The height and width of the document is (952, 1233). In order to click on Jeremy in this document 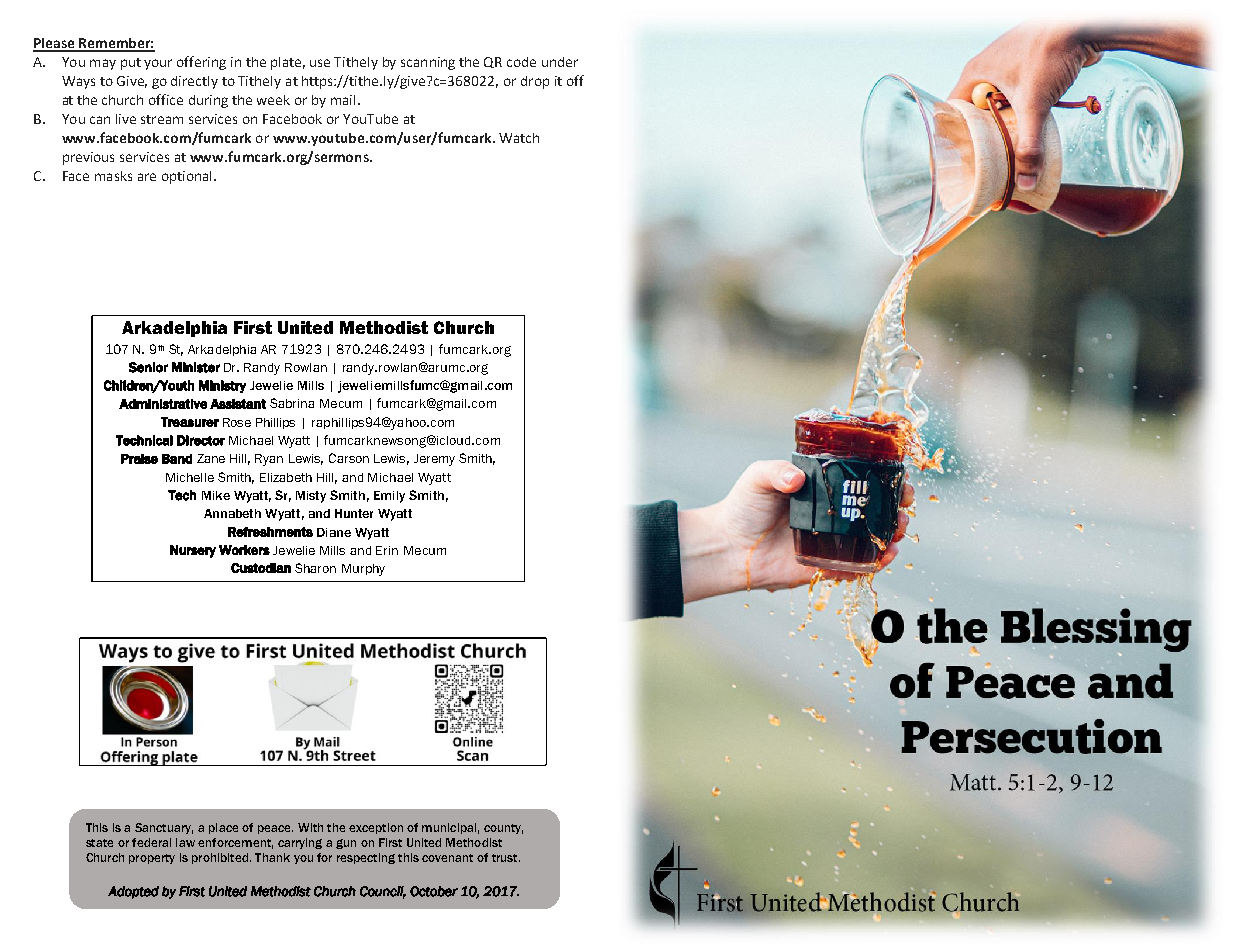, I will do `click(434, 460)`.
